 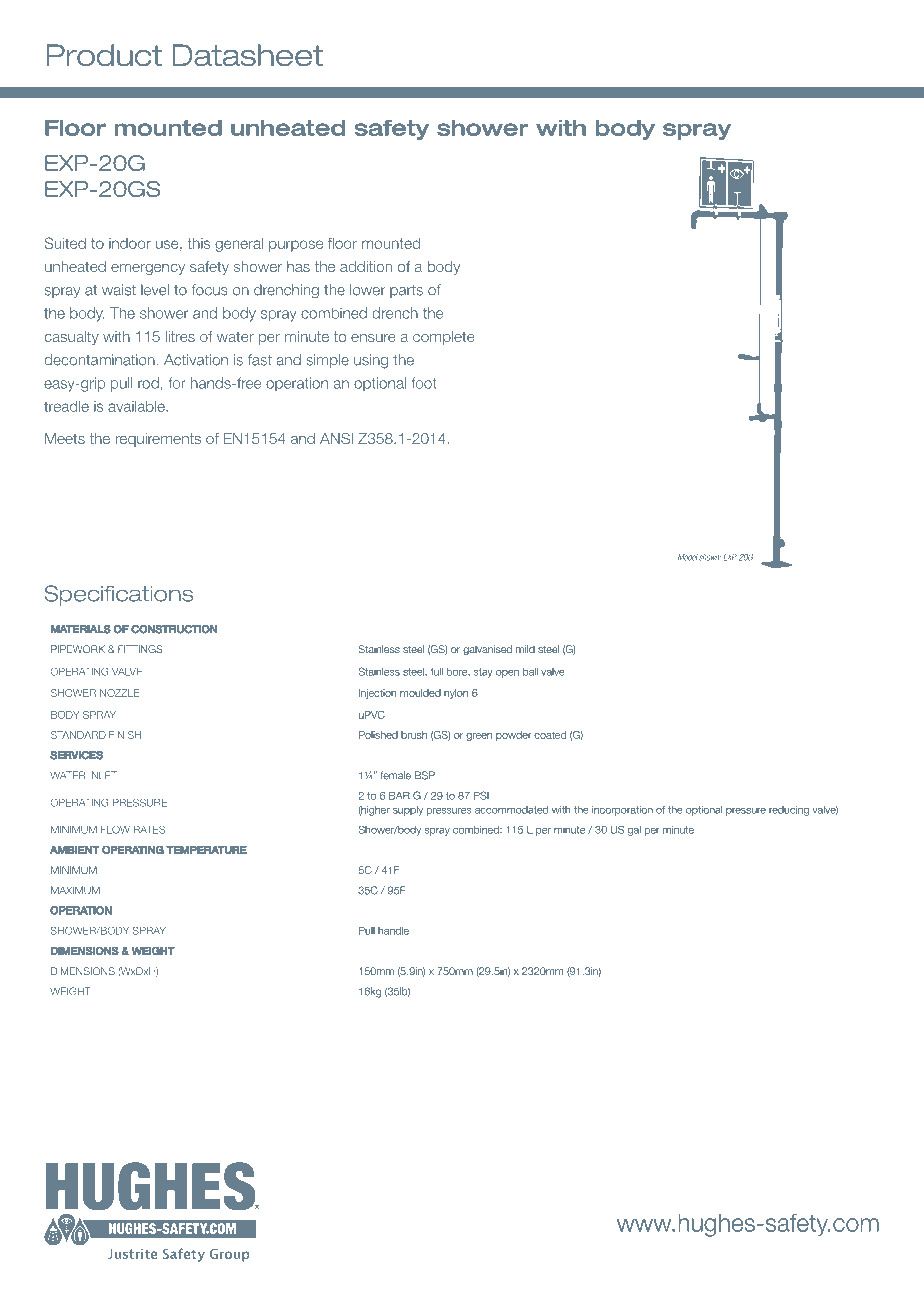 What do you see at coordinates (424, 383) in the screenshot?
I see `foot` at bounding box center [424, 383].
